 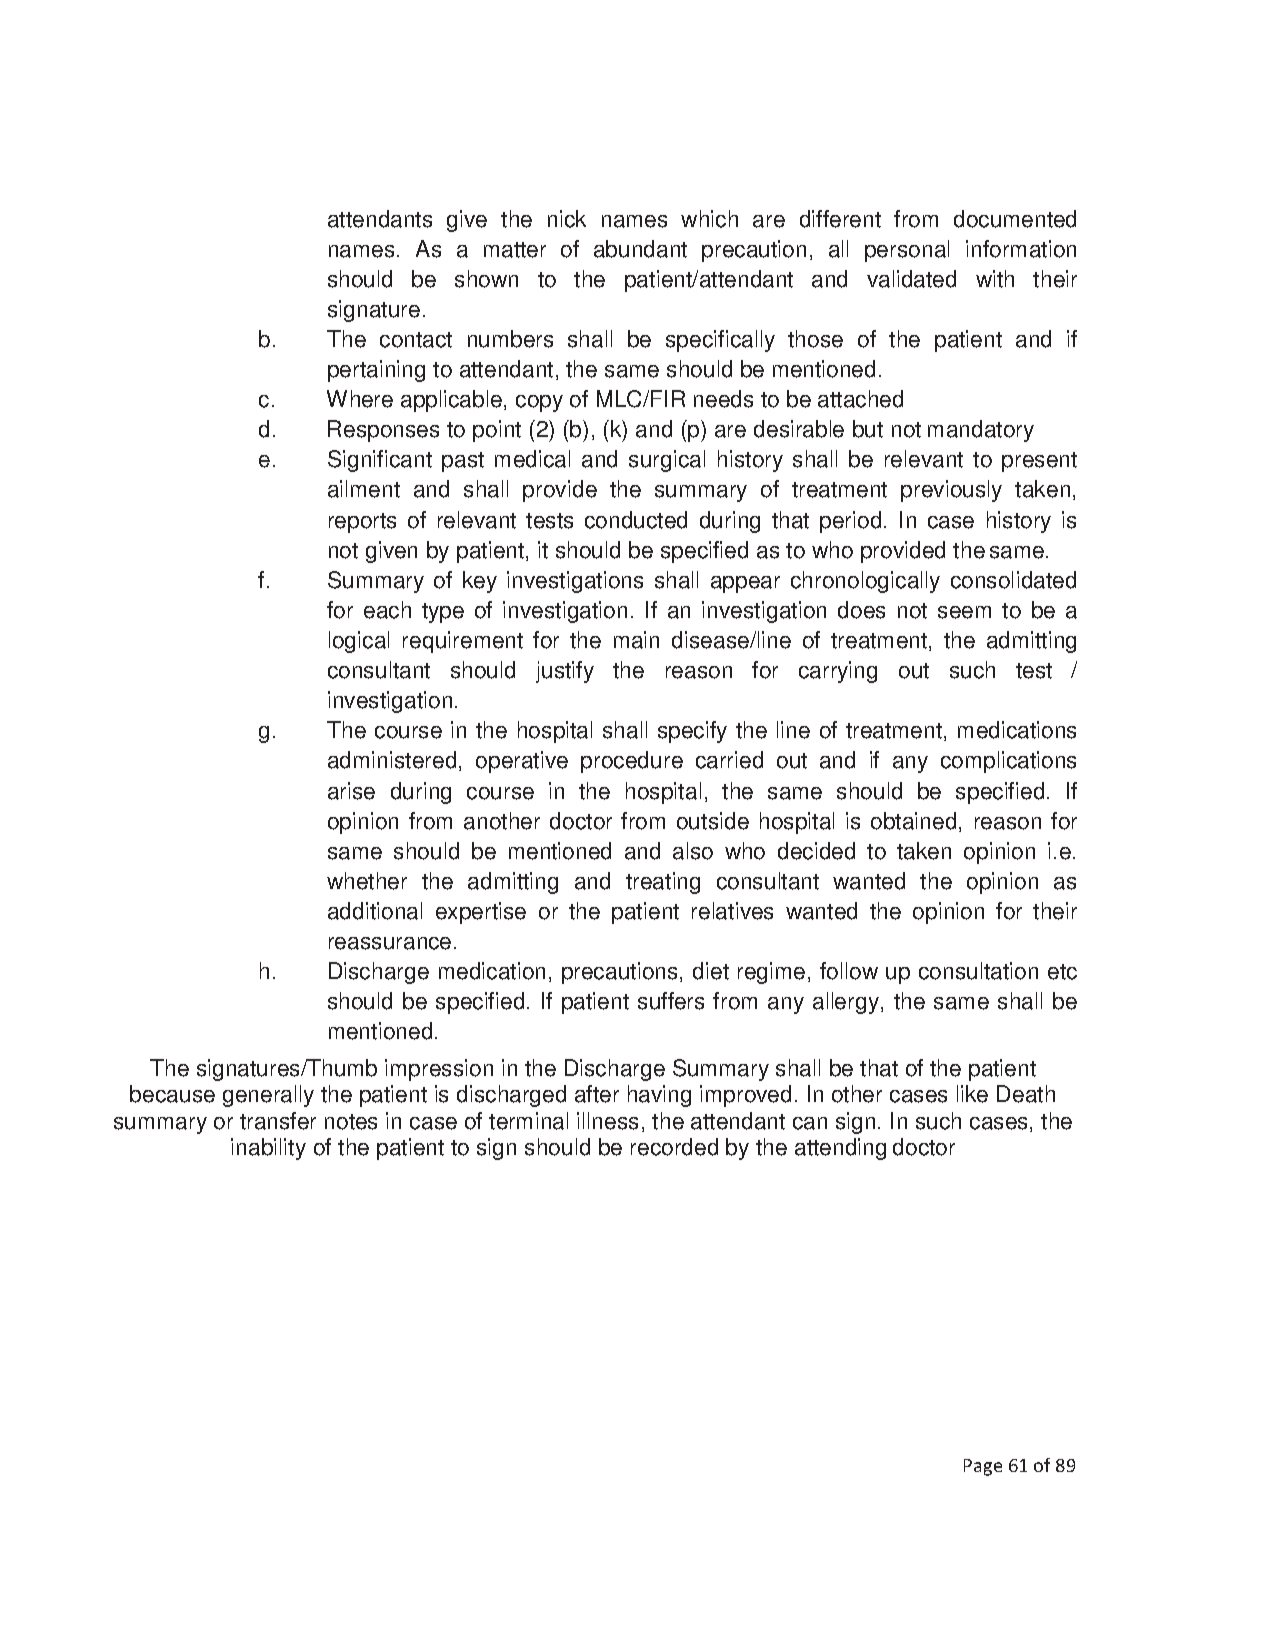 I want to click on abundant, so click(x=640, y=249).
